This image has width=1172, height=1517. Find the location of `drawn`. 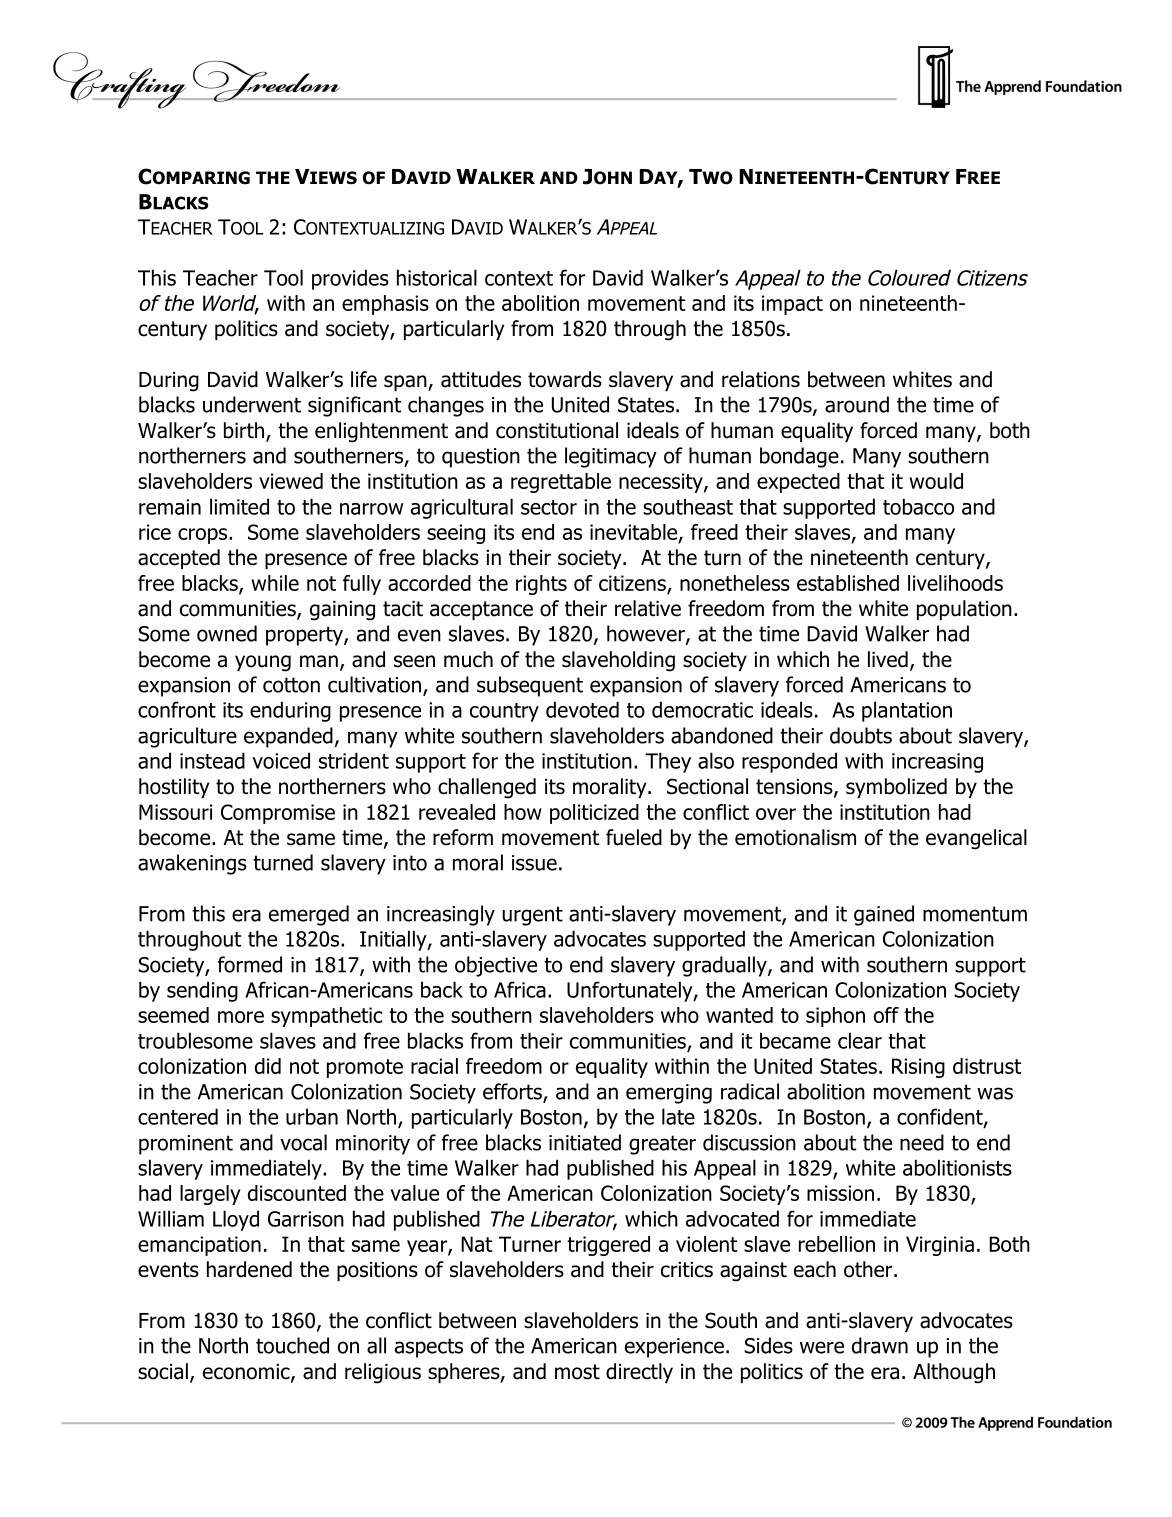

drawn is located at coordinates (880, 1345).
